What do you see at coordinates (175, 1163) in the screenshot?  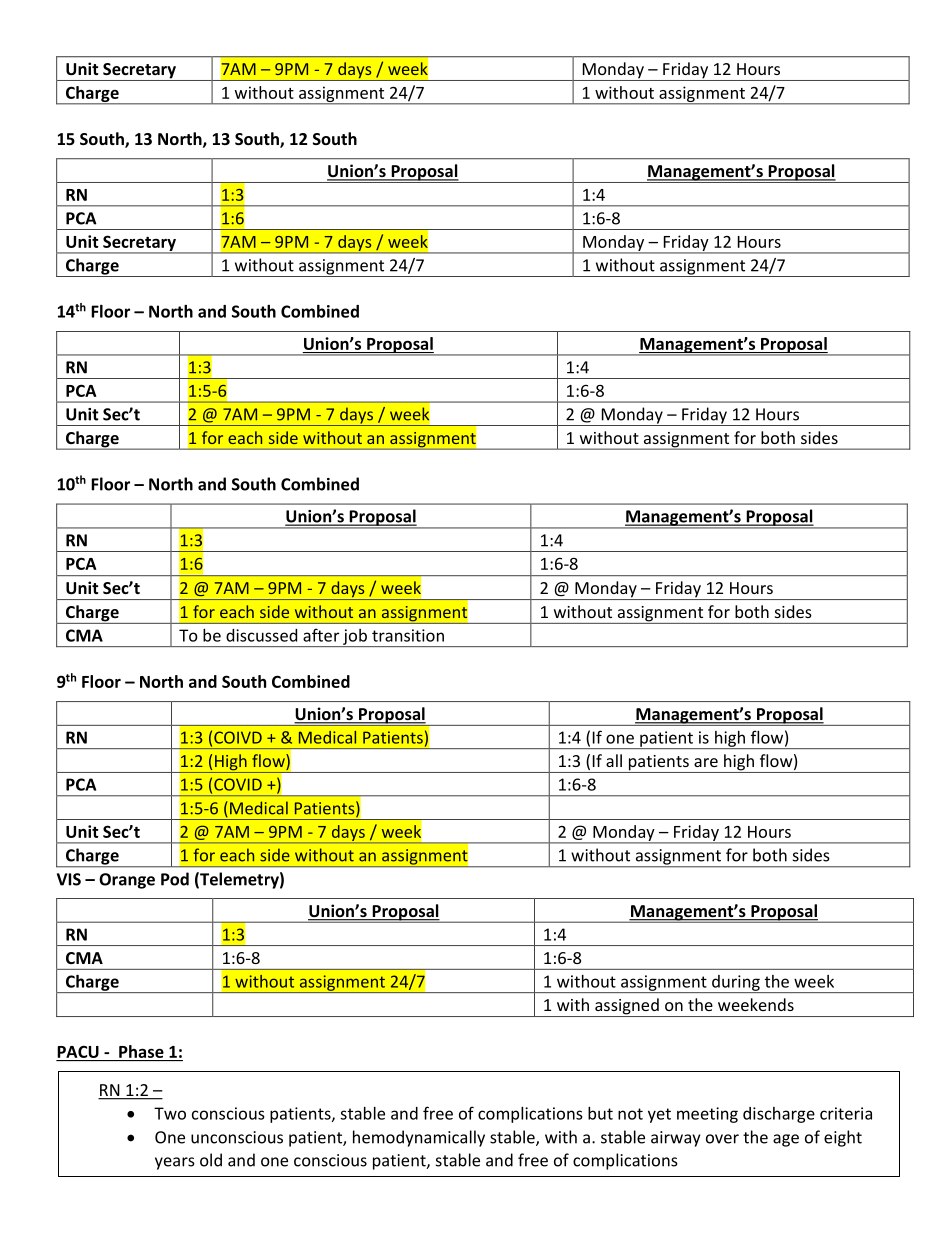 I see `years` at bounding box center [175, 1163].
